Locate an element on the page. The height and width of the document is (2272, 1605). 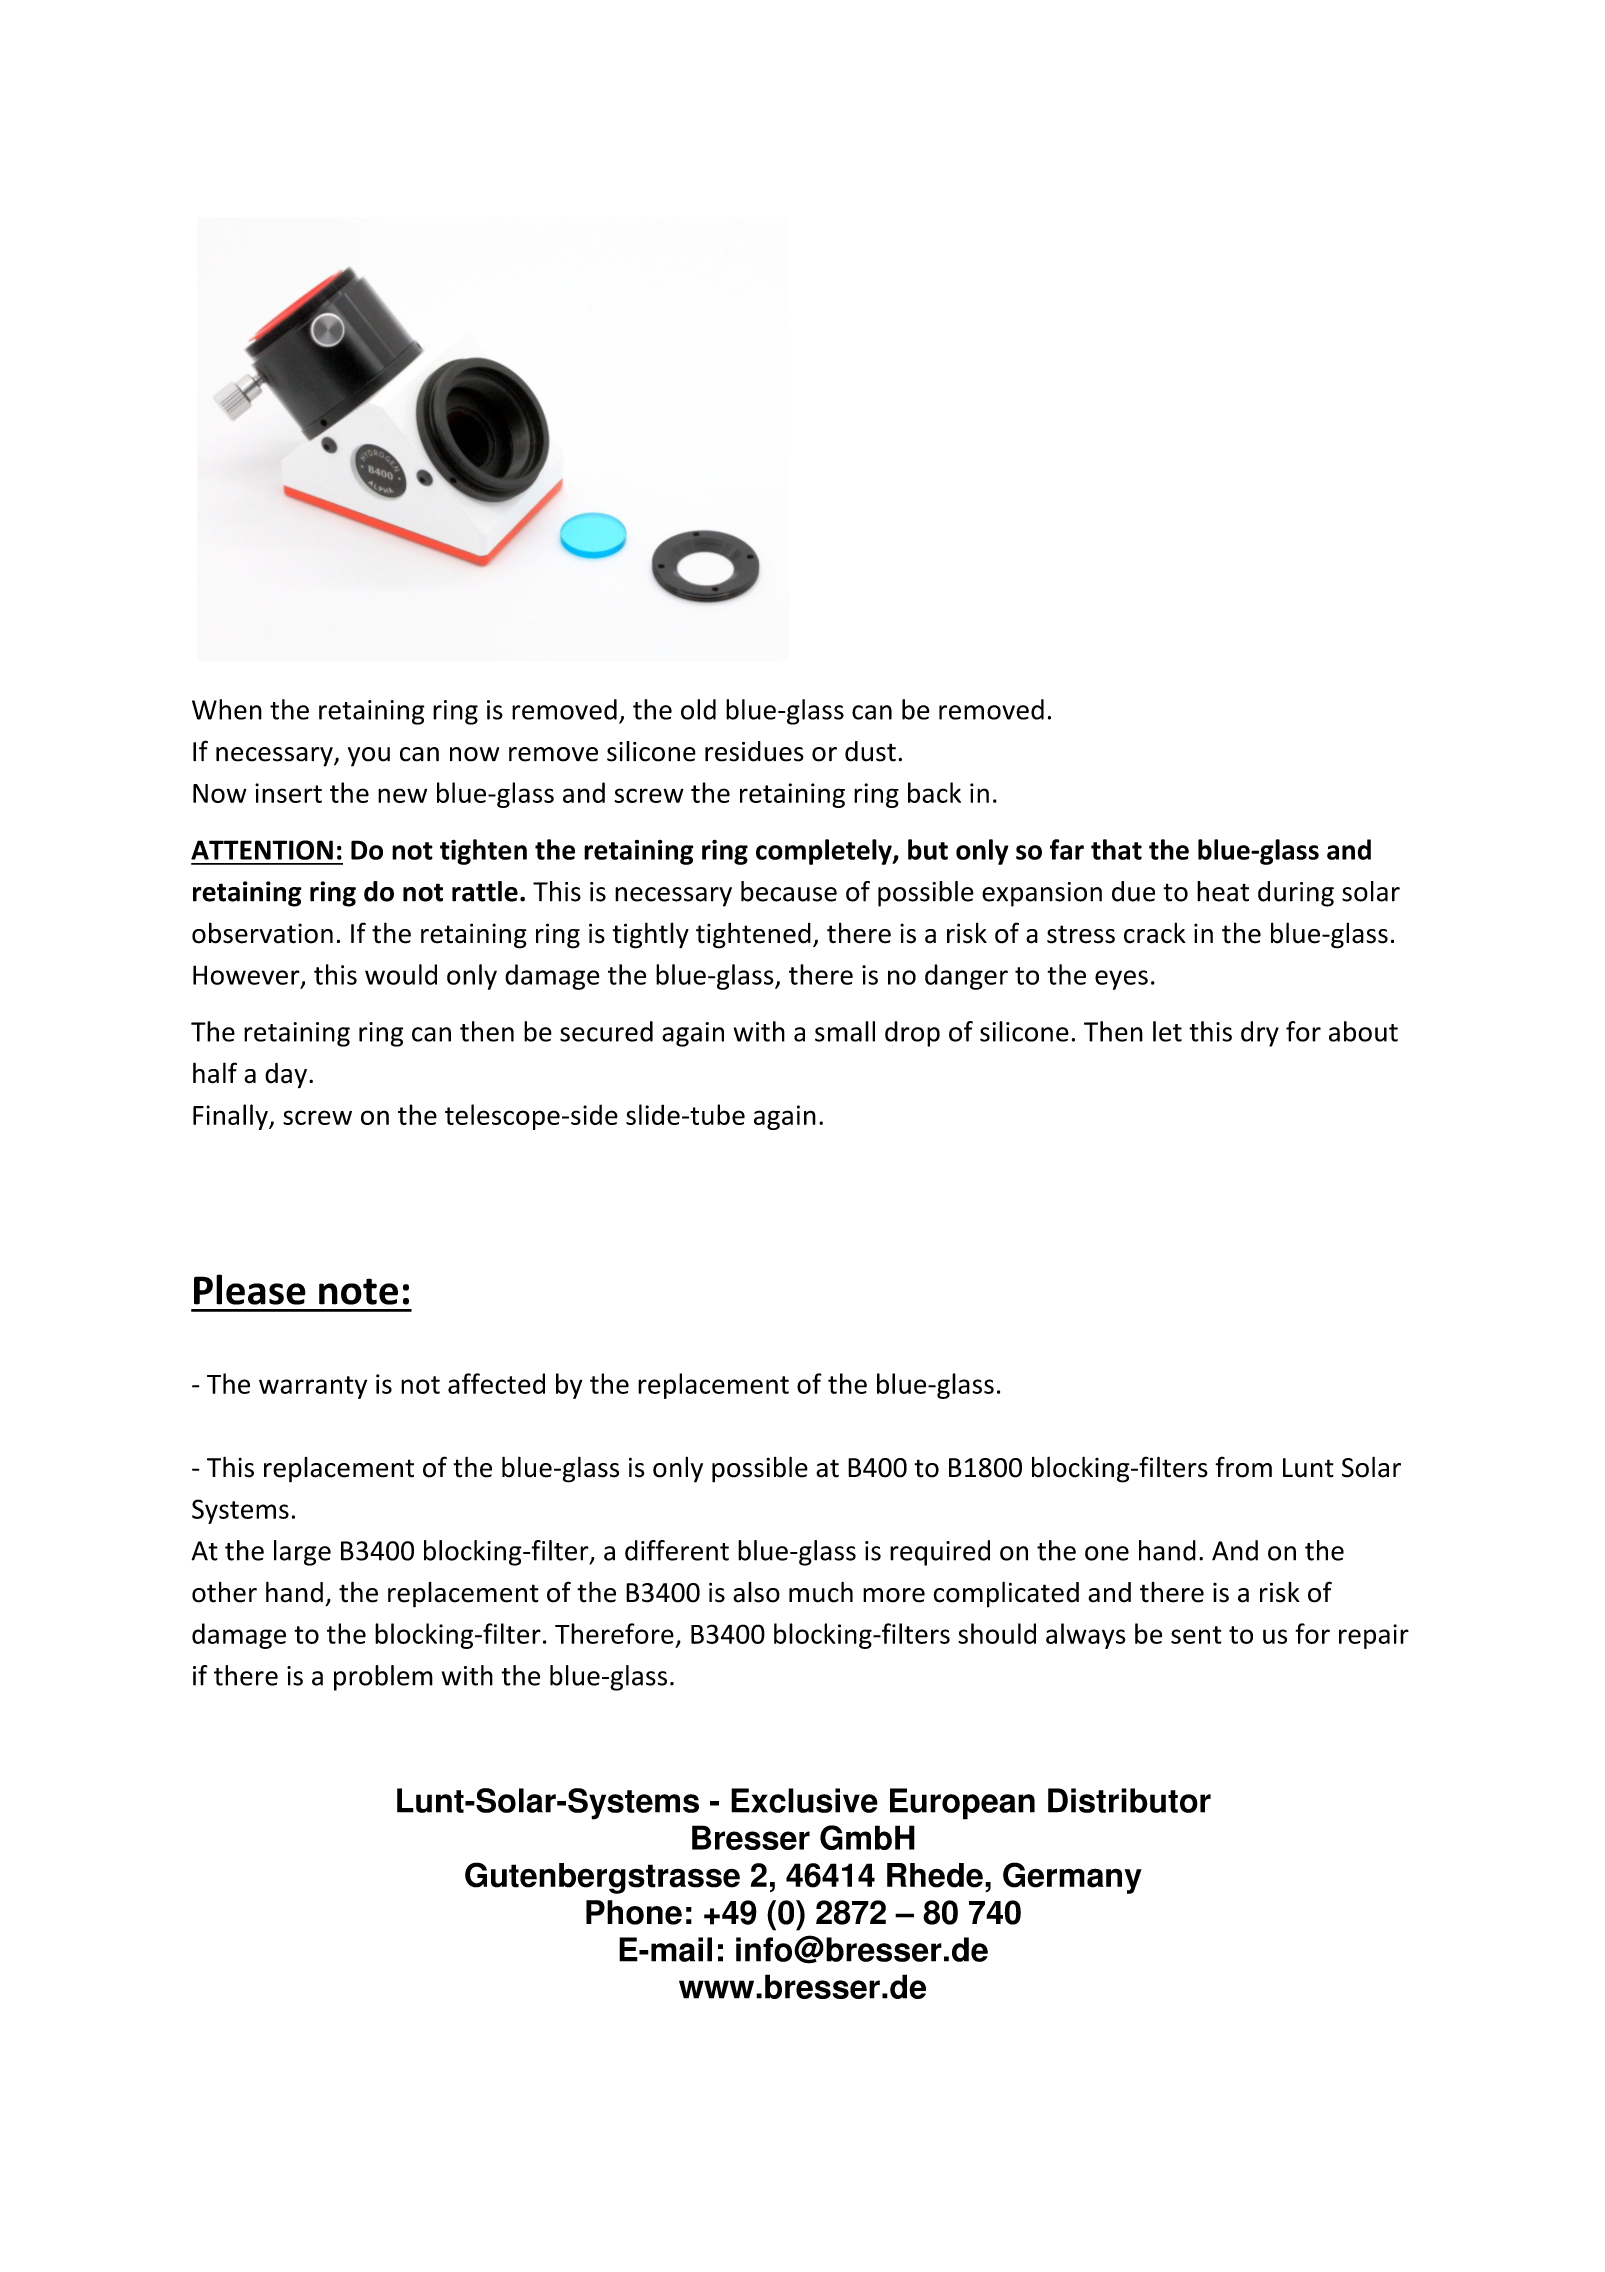
Exclusive is located at coordinates (804, 1800).
